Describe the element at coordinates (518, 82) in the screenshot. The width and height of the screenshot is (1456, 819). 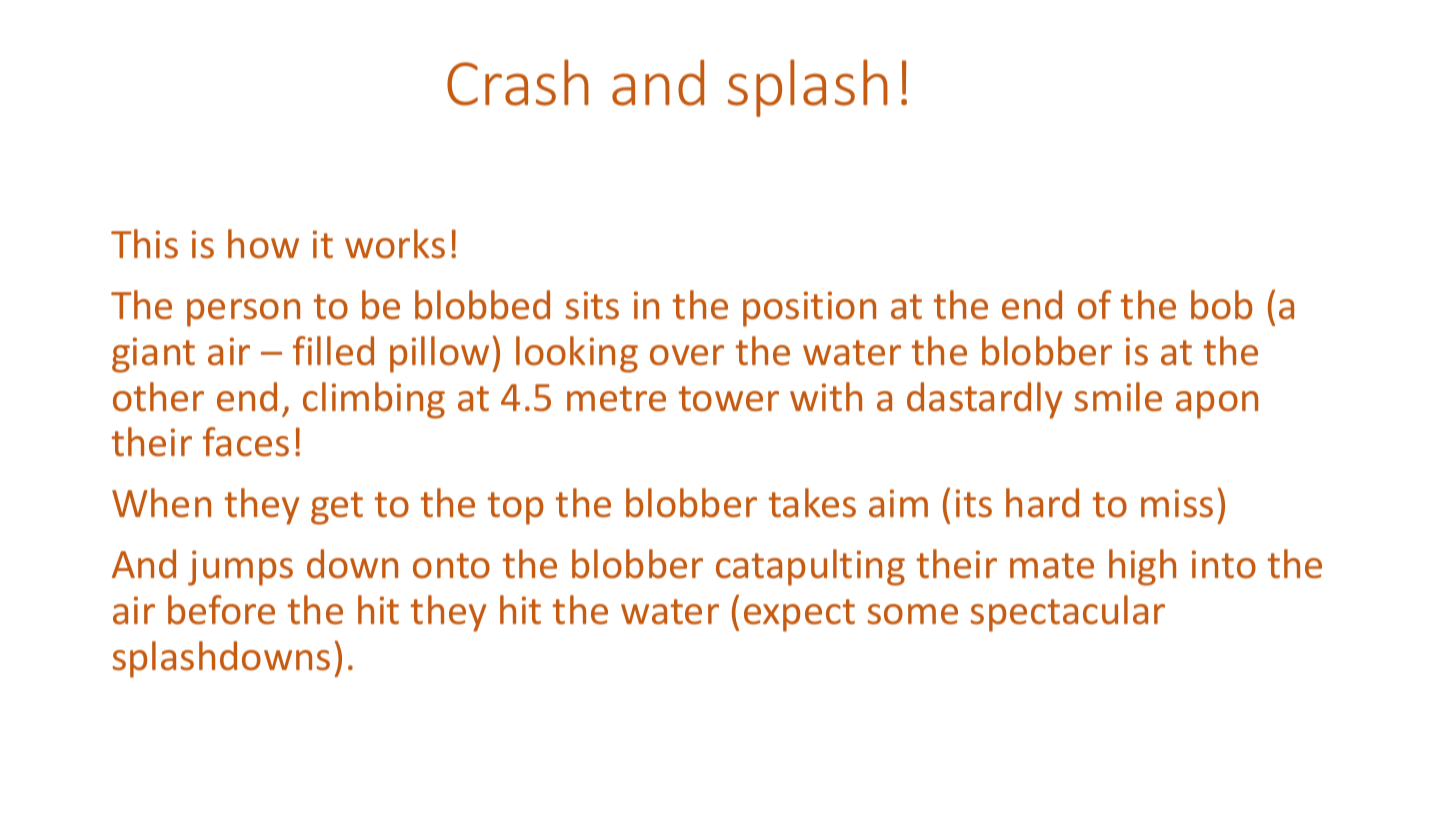
I see `Crash` at that location.
